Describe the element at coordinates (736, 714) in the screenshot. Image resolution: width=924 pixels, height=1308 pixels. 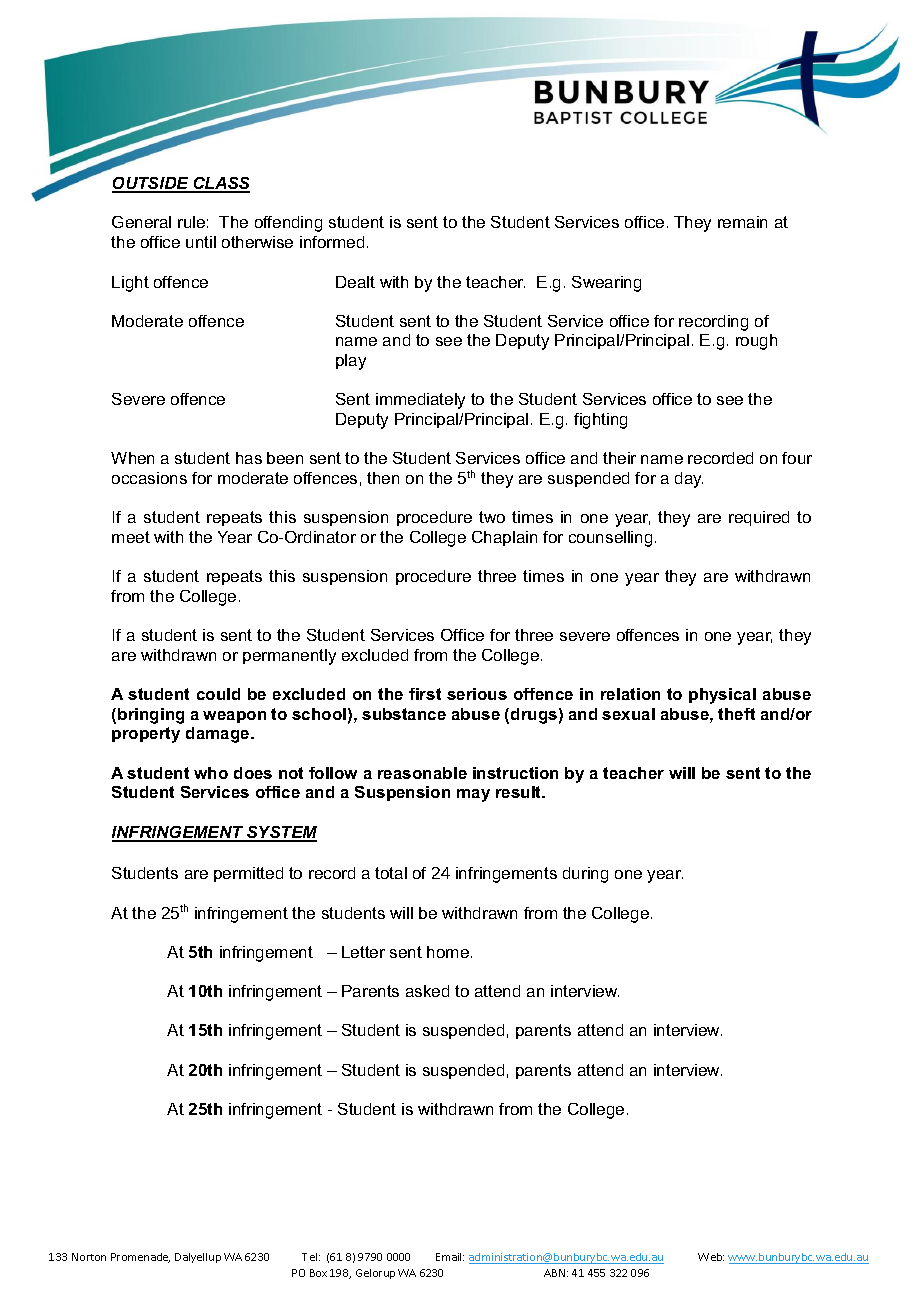
I see `theft` at that location.
